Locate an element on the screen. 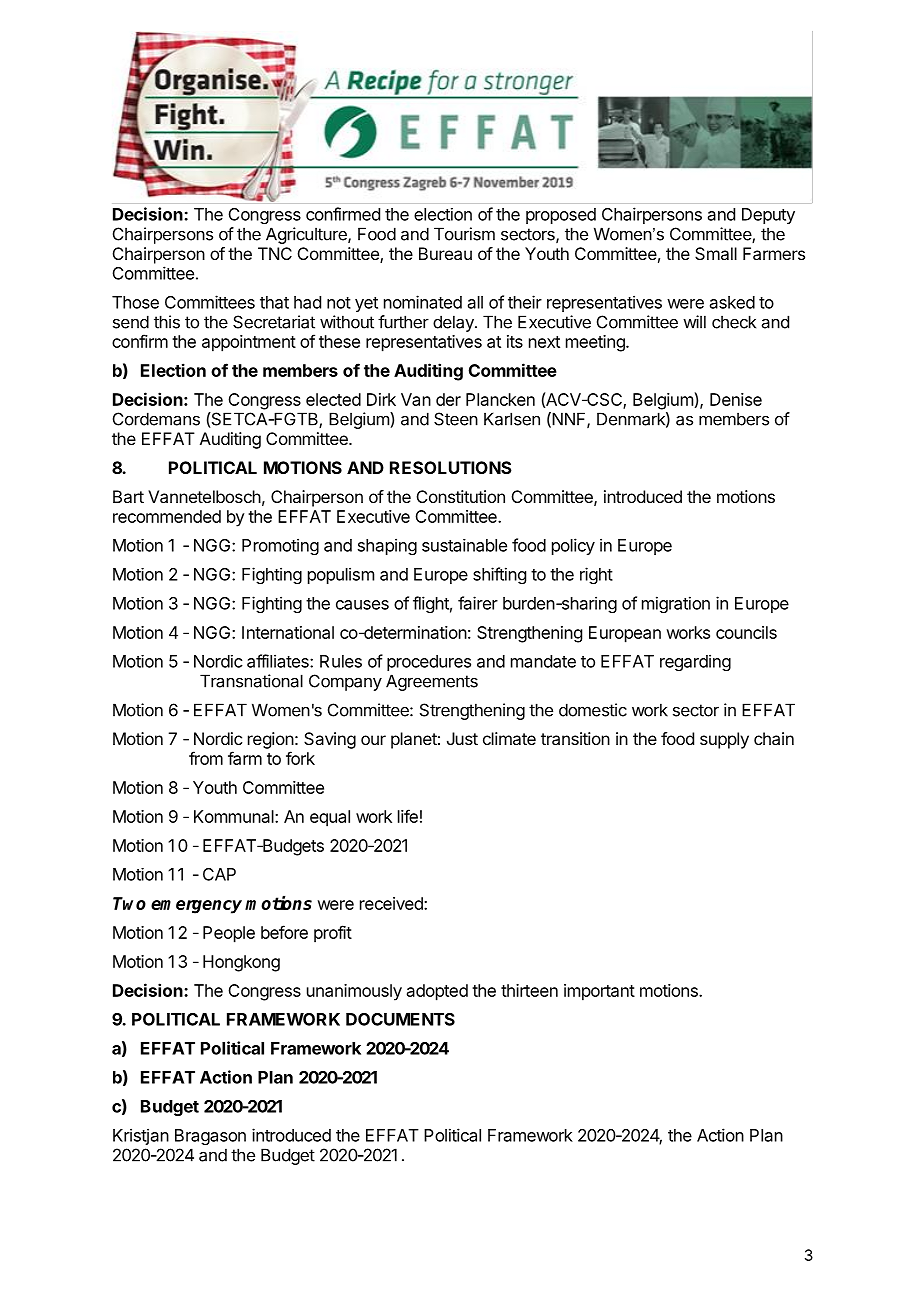 The width and height of the screenshot is (924, 1308). Tourism is located at coordinates (464, 234).
